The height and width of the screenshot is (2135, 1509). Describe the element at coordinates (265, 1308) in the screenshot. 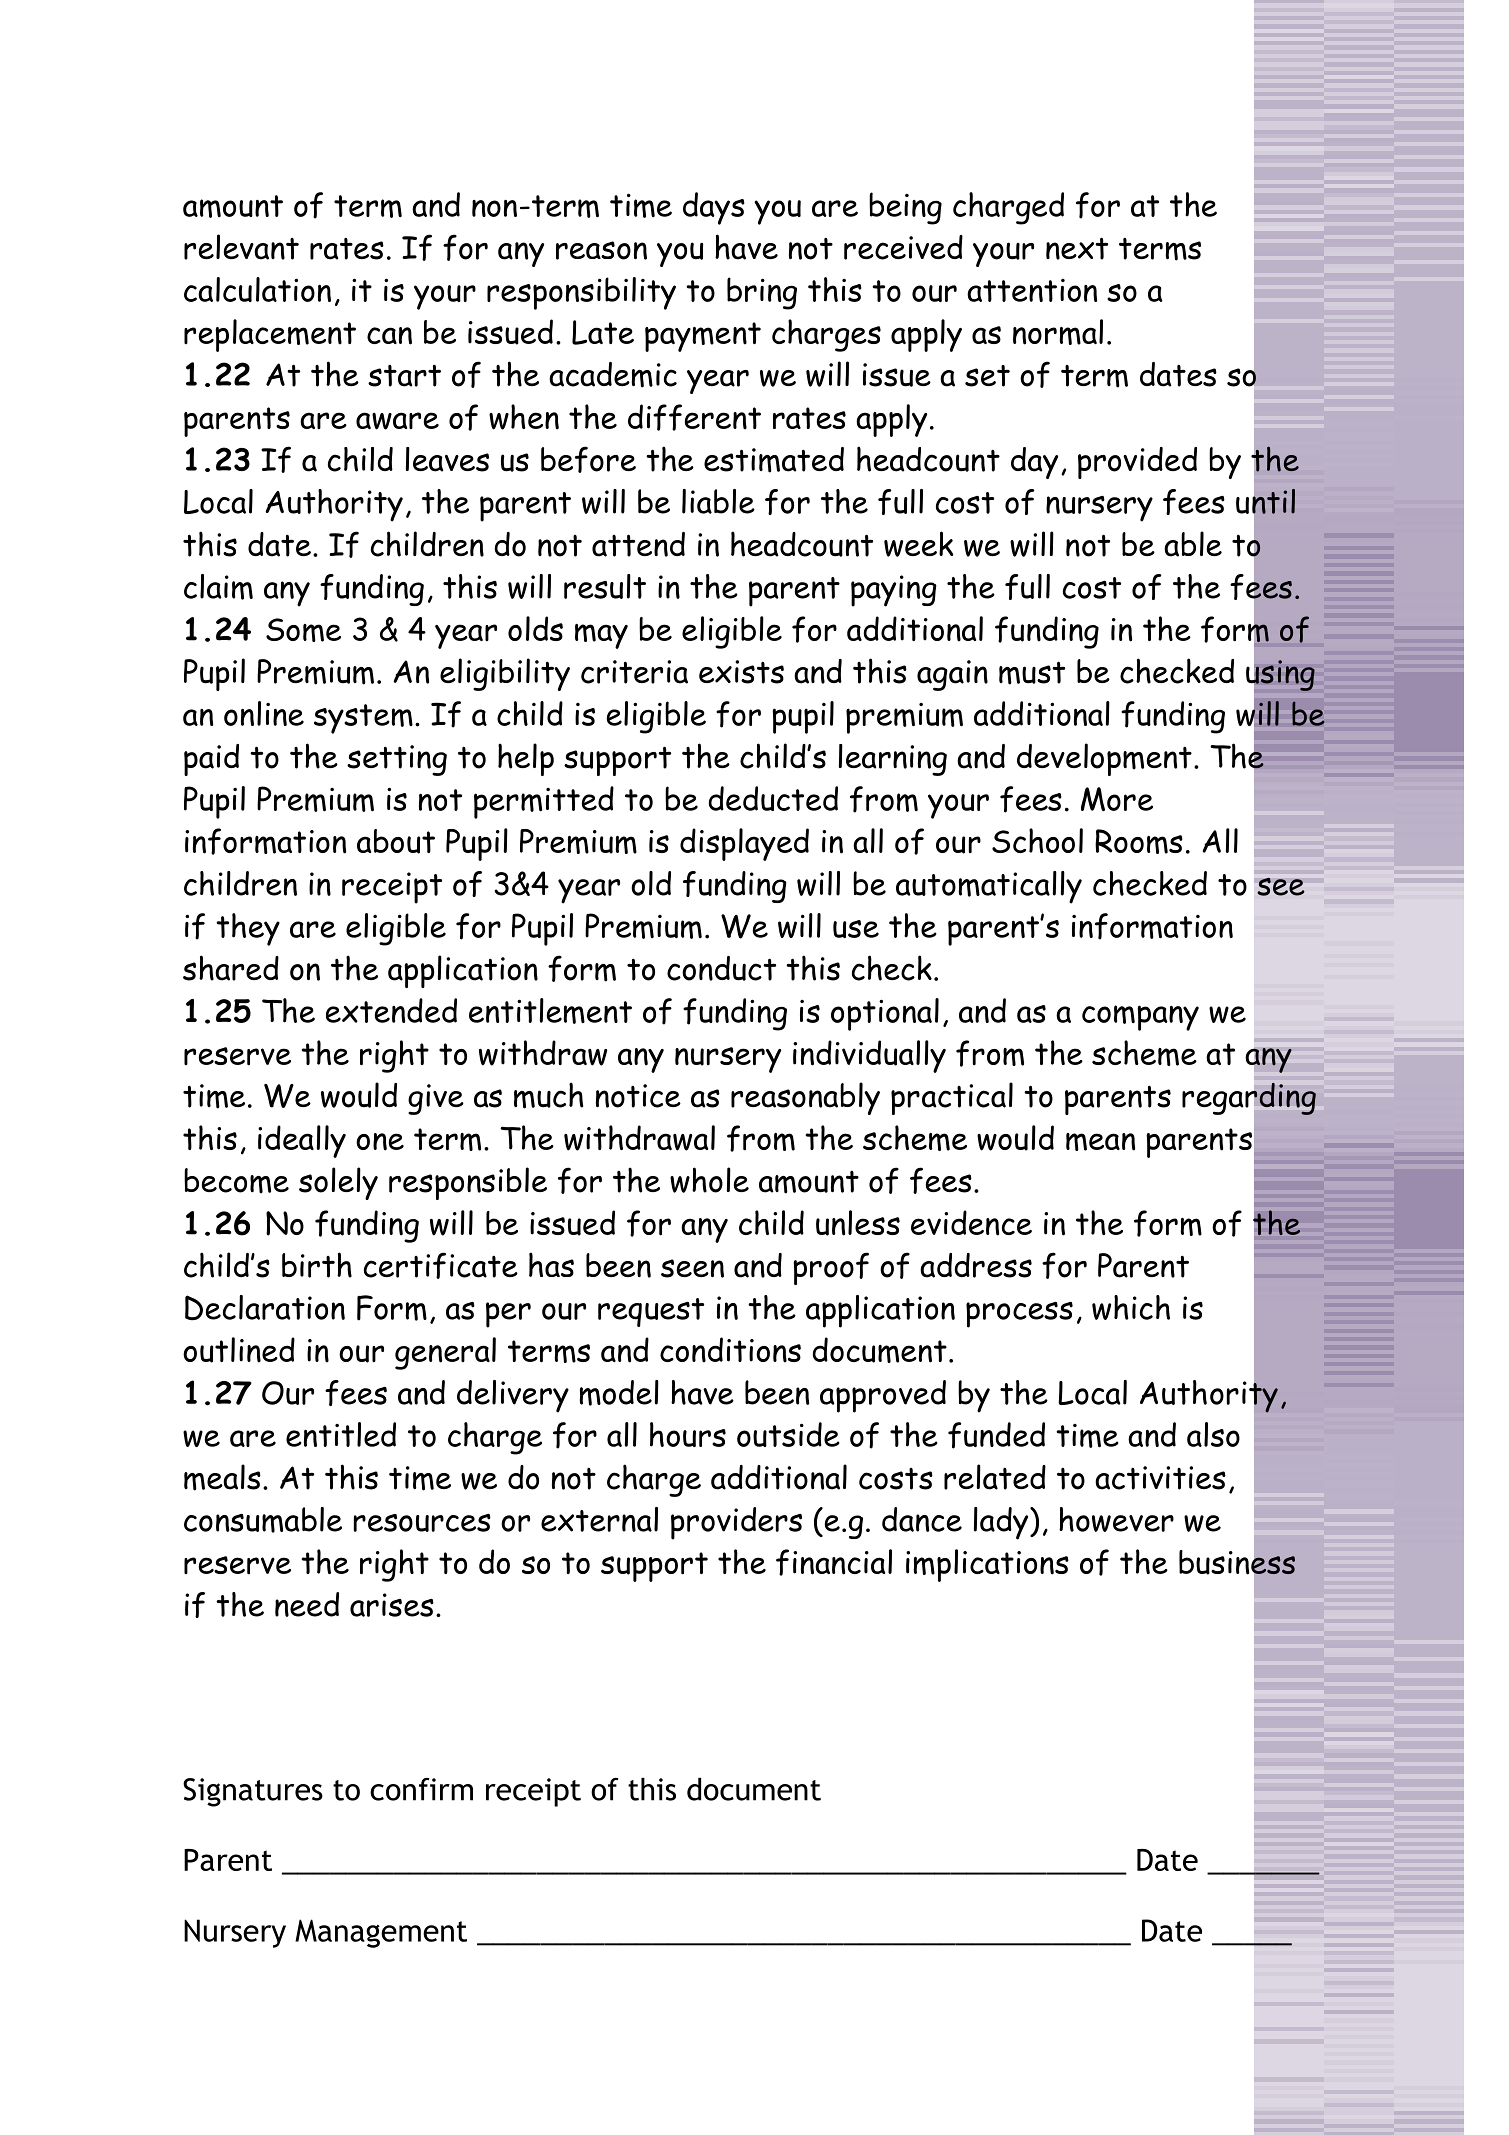

I see `Declaration` at that location.
